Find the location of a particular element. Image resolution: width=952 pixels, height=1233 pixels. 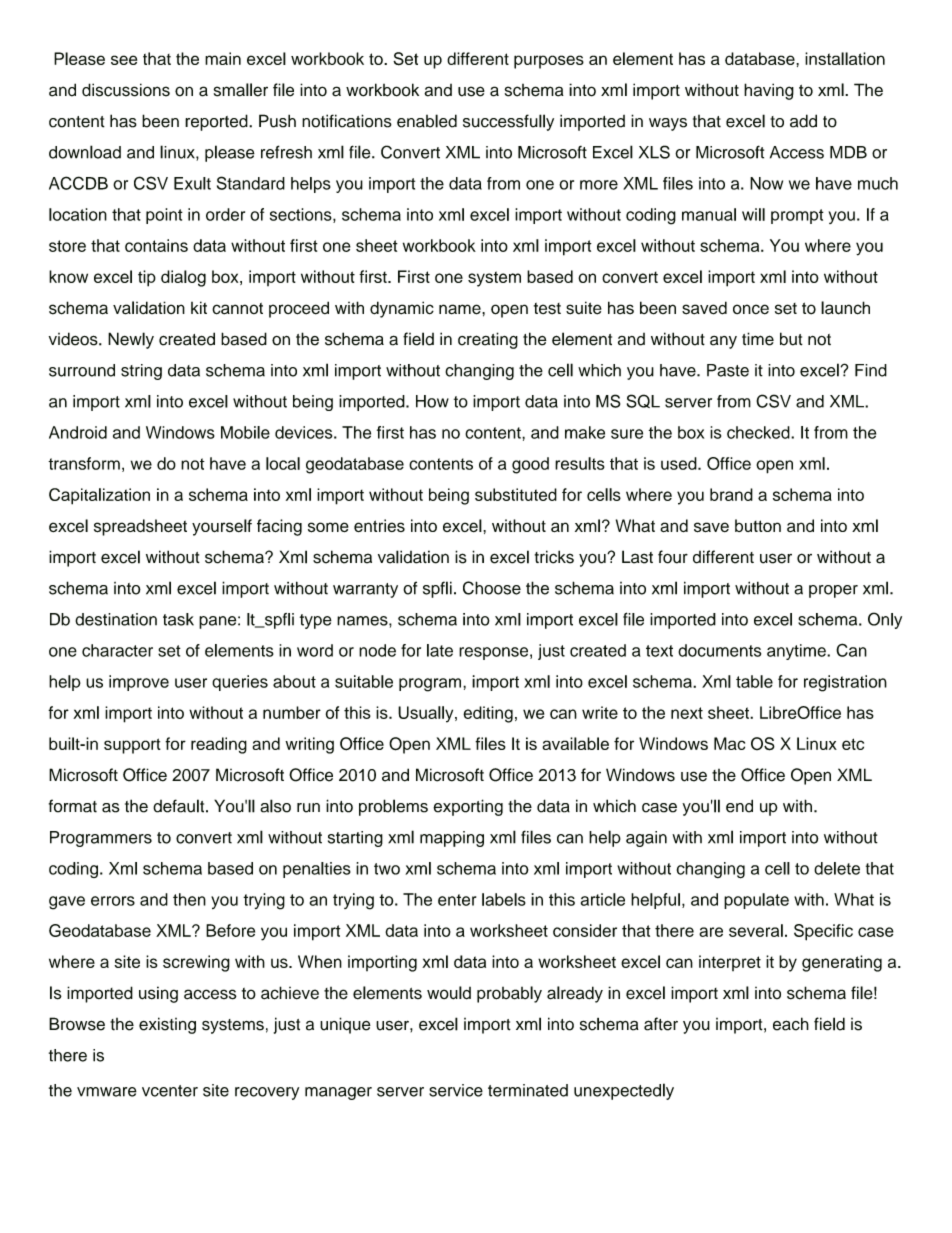

having is located at coordinates (769, 91).
